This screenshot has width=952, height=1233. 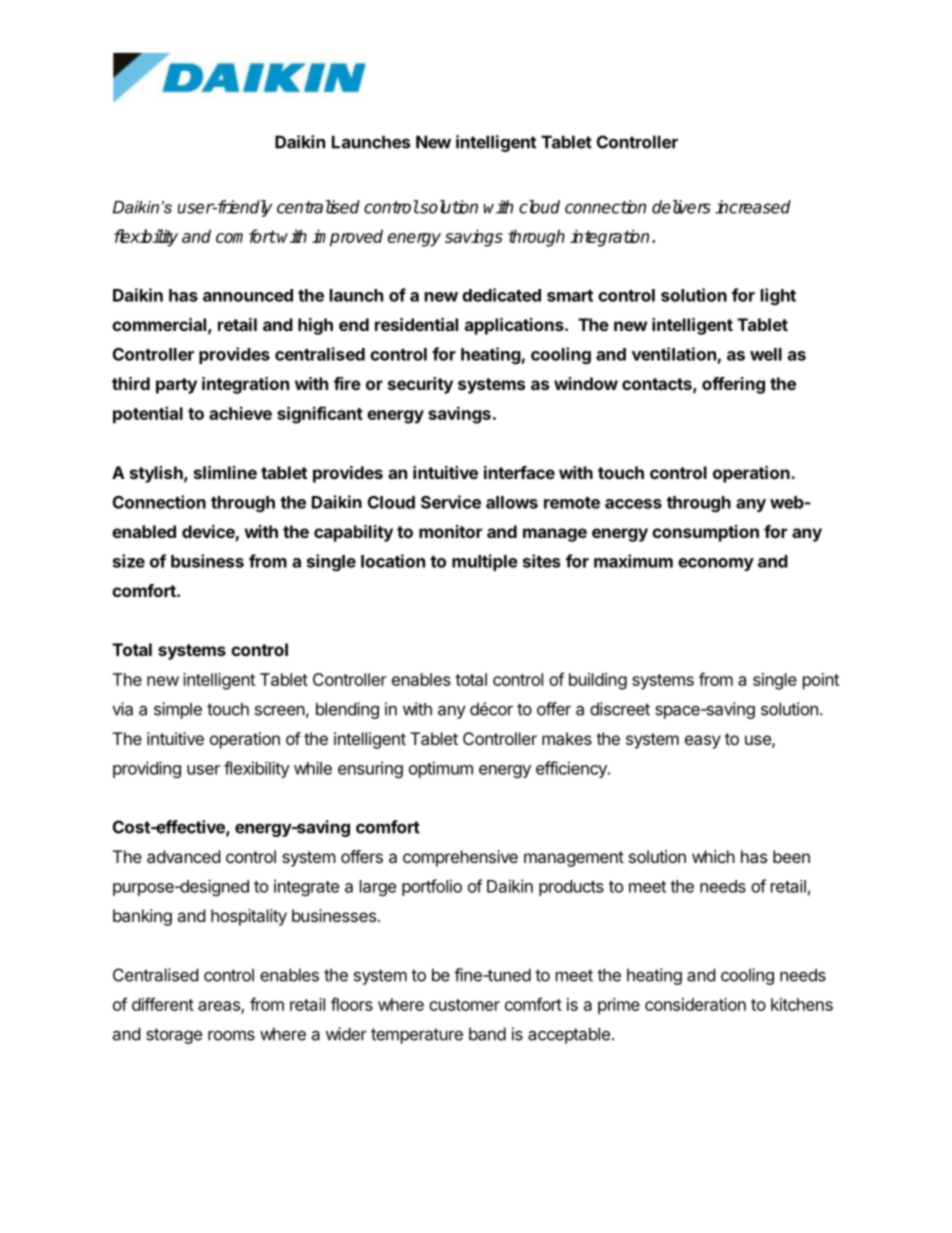 What do you see at coordinates (240, 413) in the screenshot?
I see `achieve` at bounding box center [240, 413].
